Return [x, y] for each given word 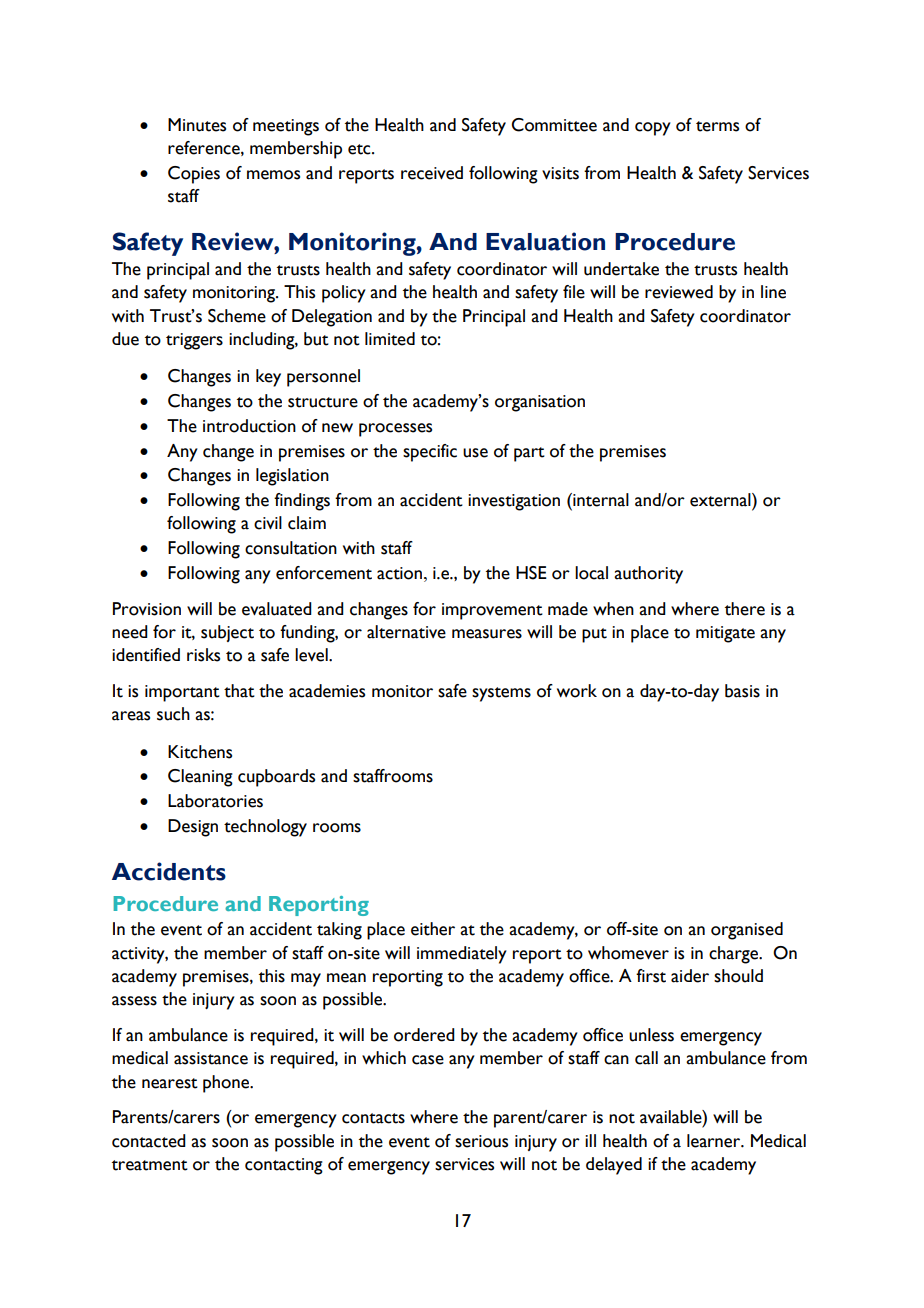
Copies [194, 175]
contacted [149, 1141]
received [432, 173]
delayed [614, 1166]
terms [717, 126]
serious [481, 1141]
